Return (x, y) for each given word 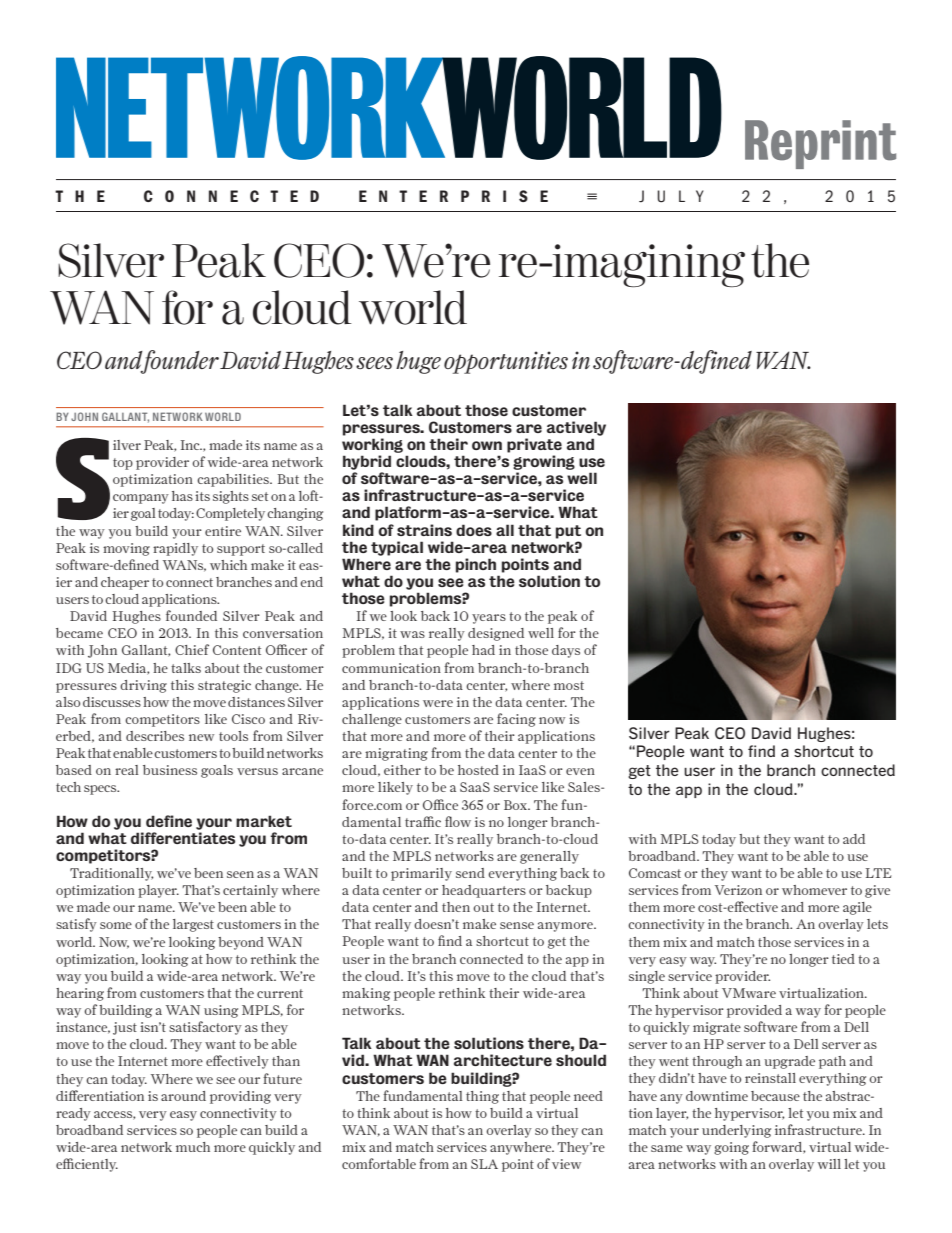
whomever (814, 890)
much (193, 1147)
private (534, 445)
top (123, 464)
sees (374, 363)
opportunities (506, 362)
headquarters (484, 891)
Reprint (820, 144)
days (566, 651)
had (483, 650)
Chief (192, 649)
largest (193, 925)
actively (576, 428)
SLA (484, 1164)
